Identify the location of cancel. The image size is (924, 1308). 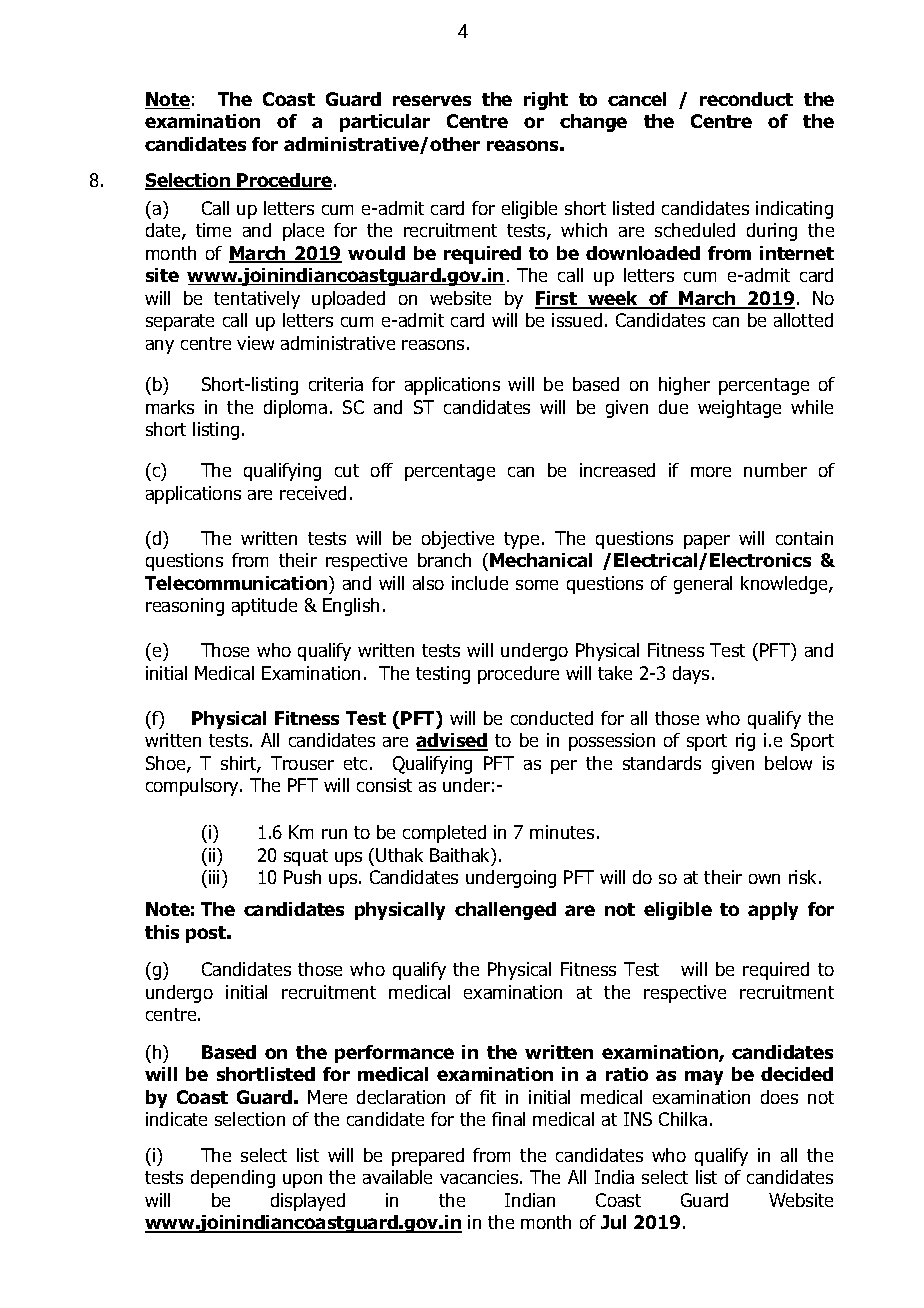
(637, 99).
